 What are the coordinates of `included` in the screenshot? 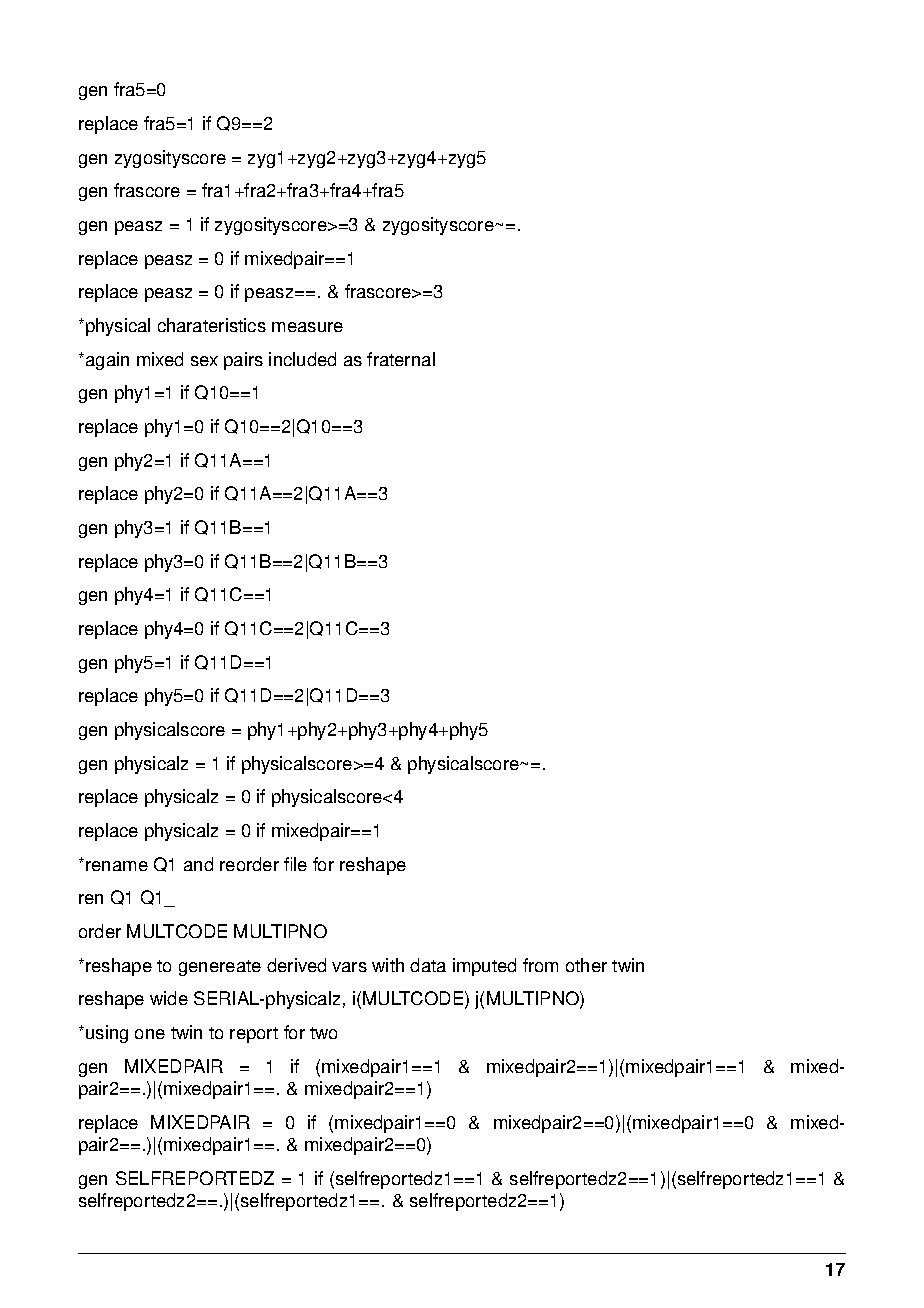 It's located at (302, 359).
